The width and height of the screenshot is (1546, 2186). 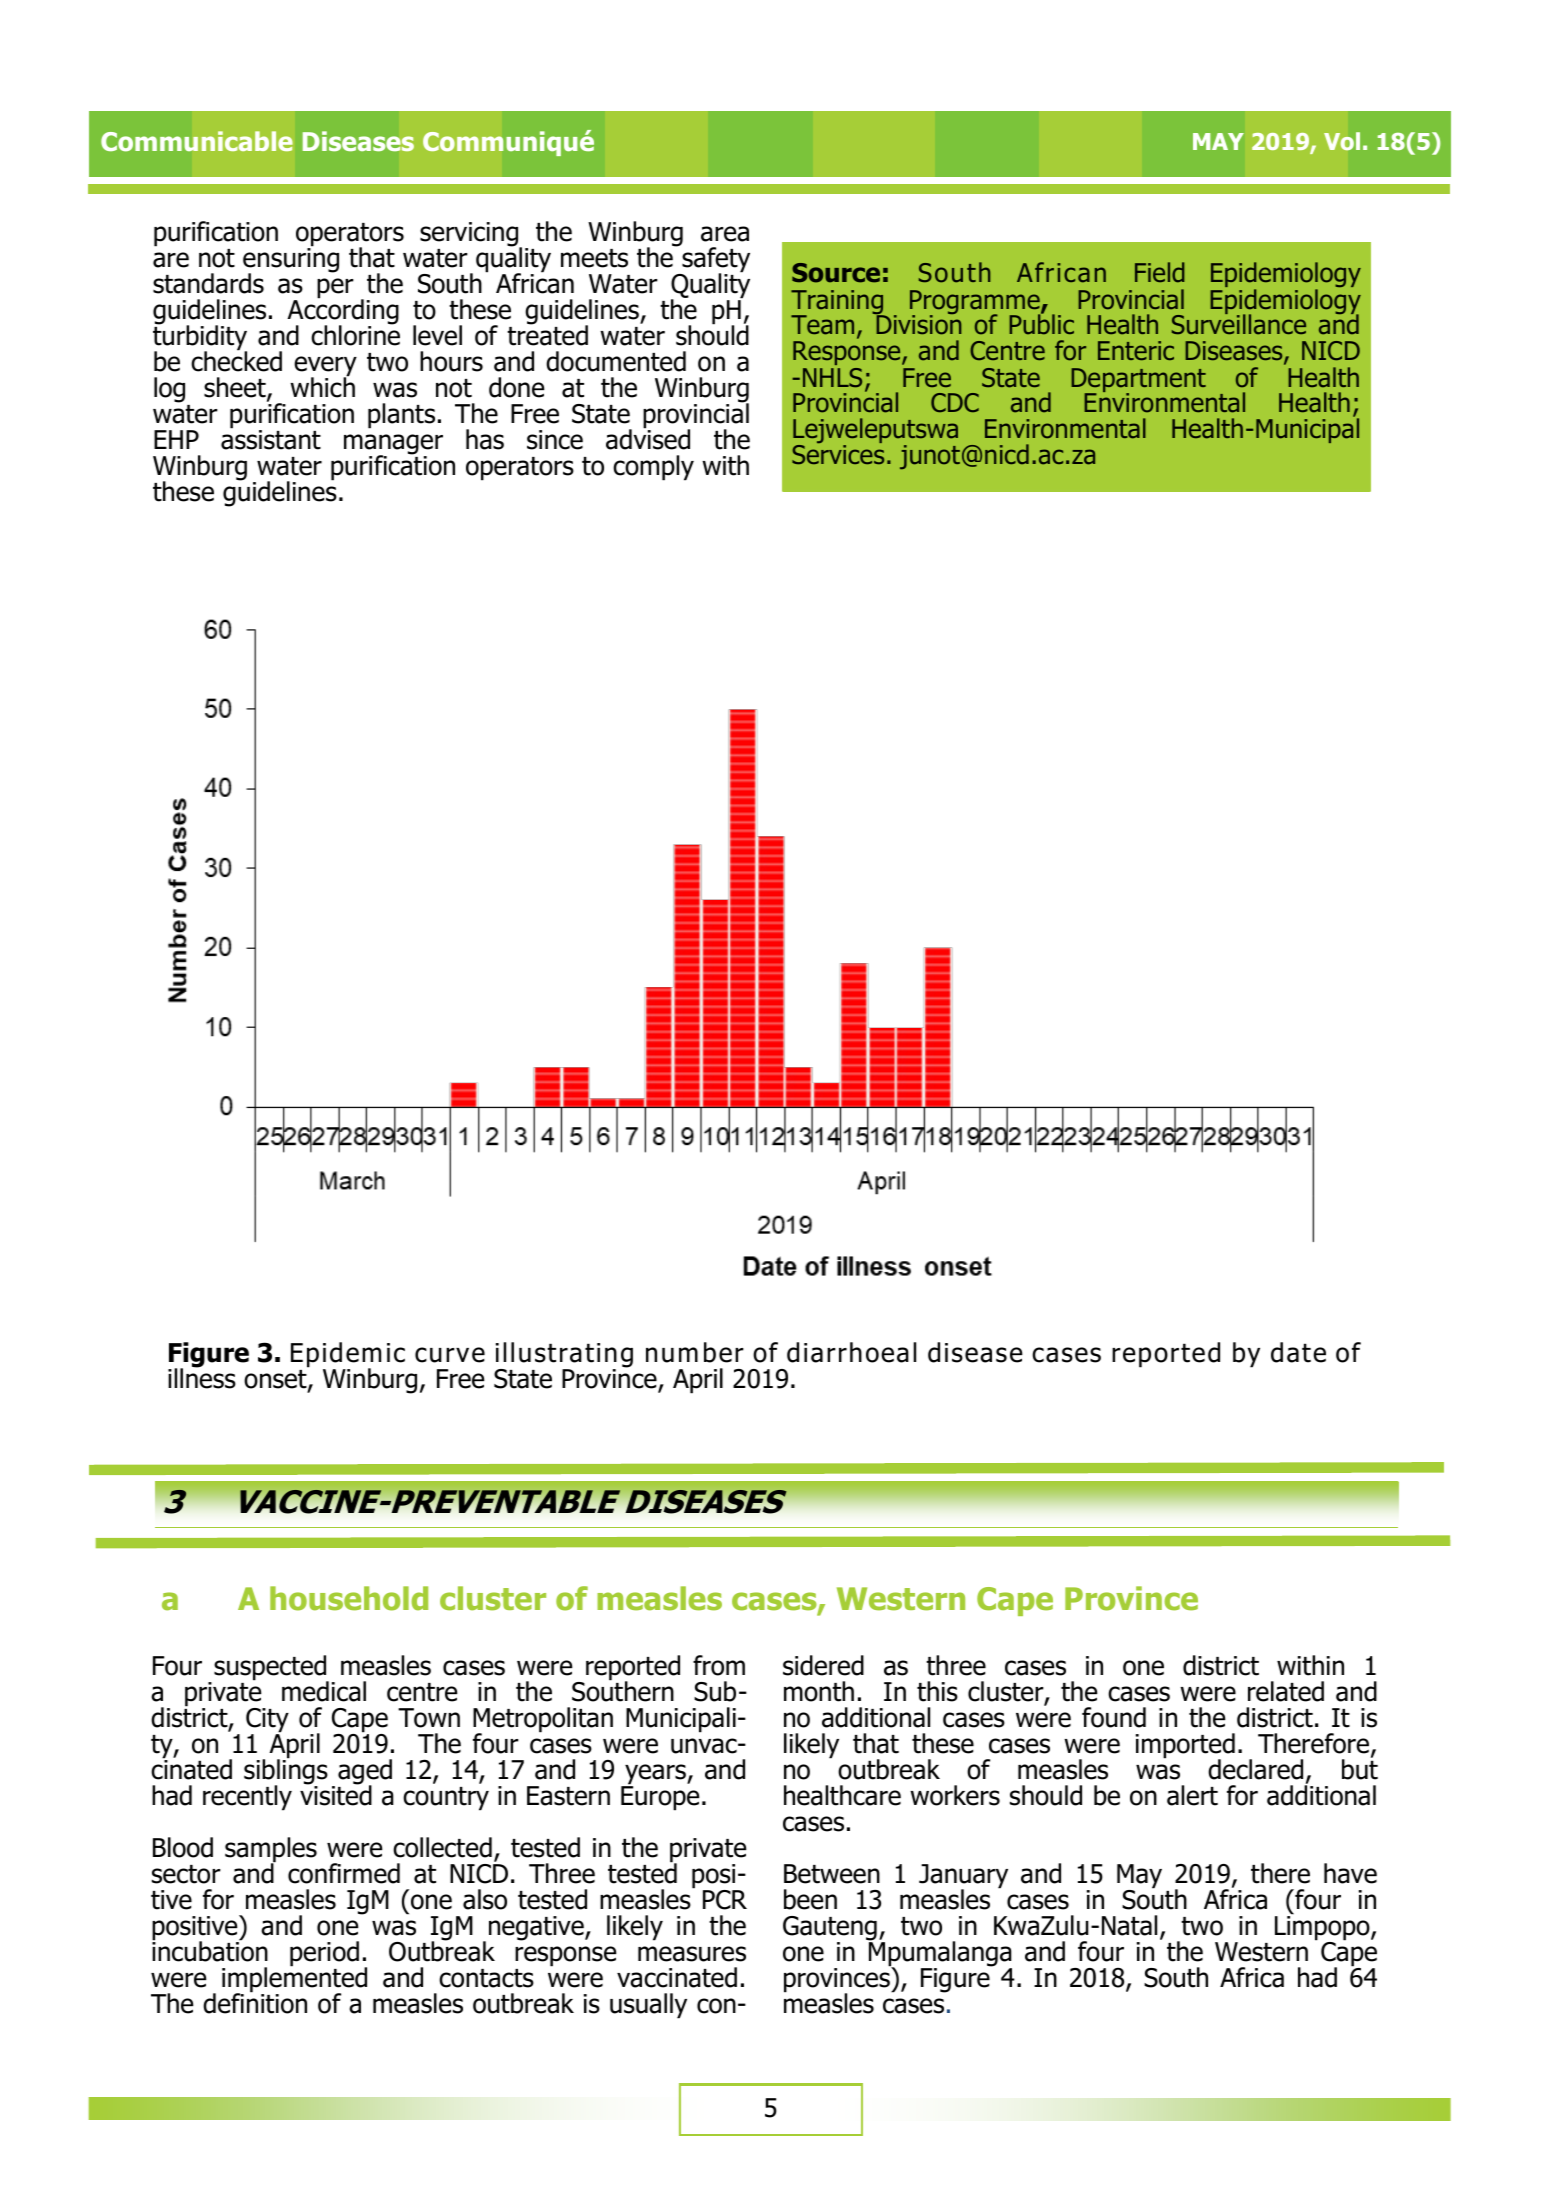 I want to click on Field, so click(x=1159, y=272).
